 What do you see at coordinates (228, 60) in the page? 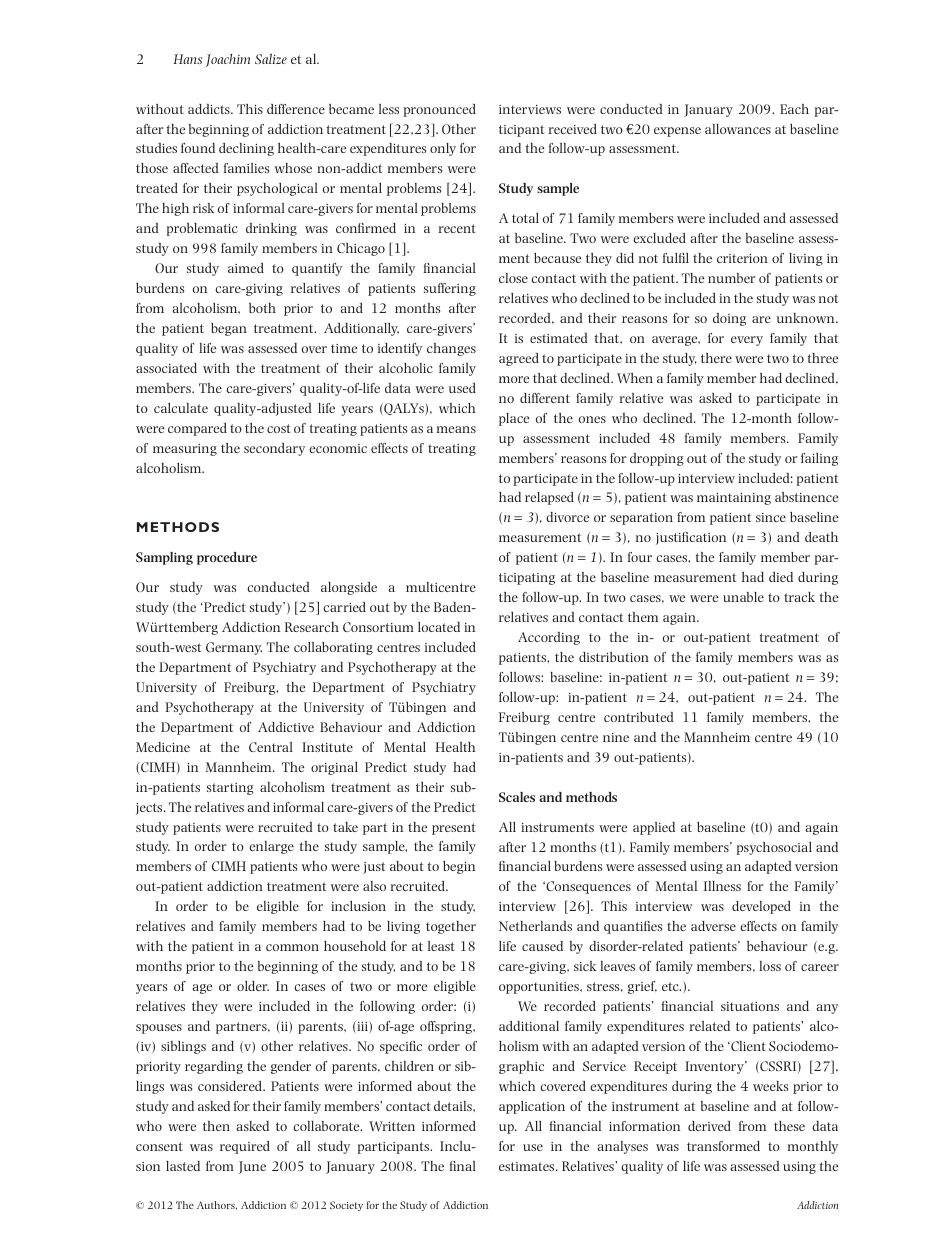
I see `Joachim` at bounding box center [228, 60].
